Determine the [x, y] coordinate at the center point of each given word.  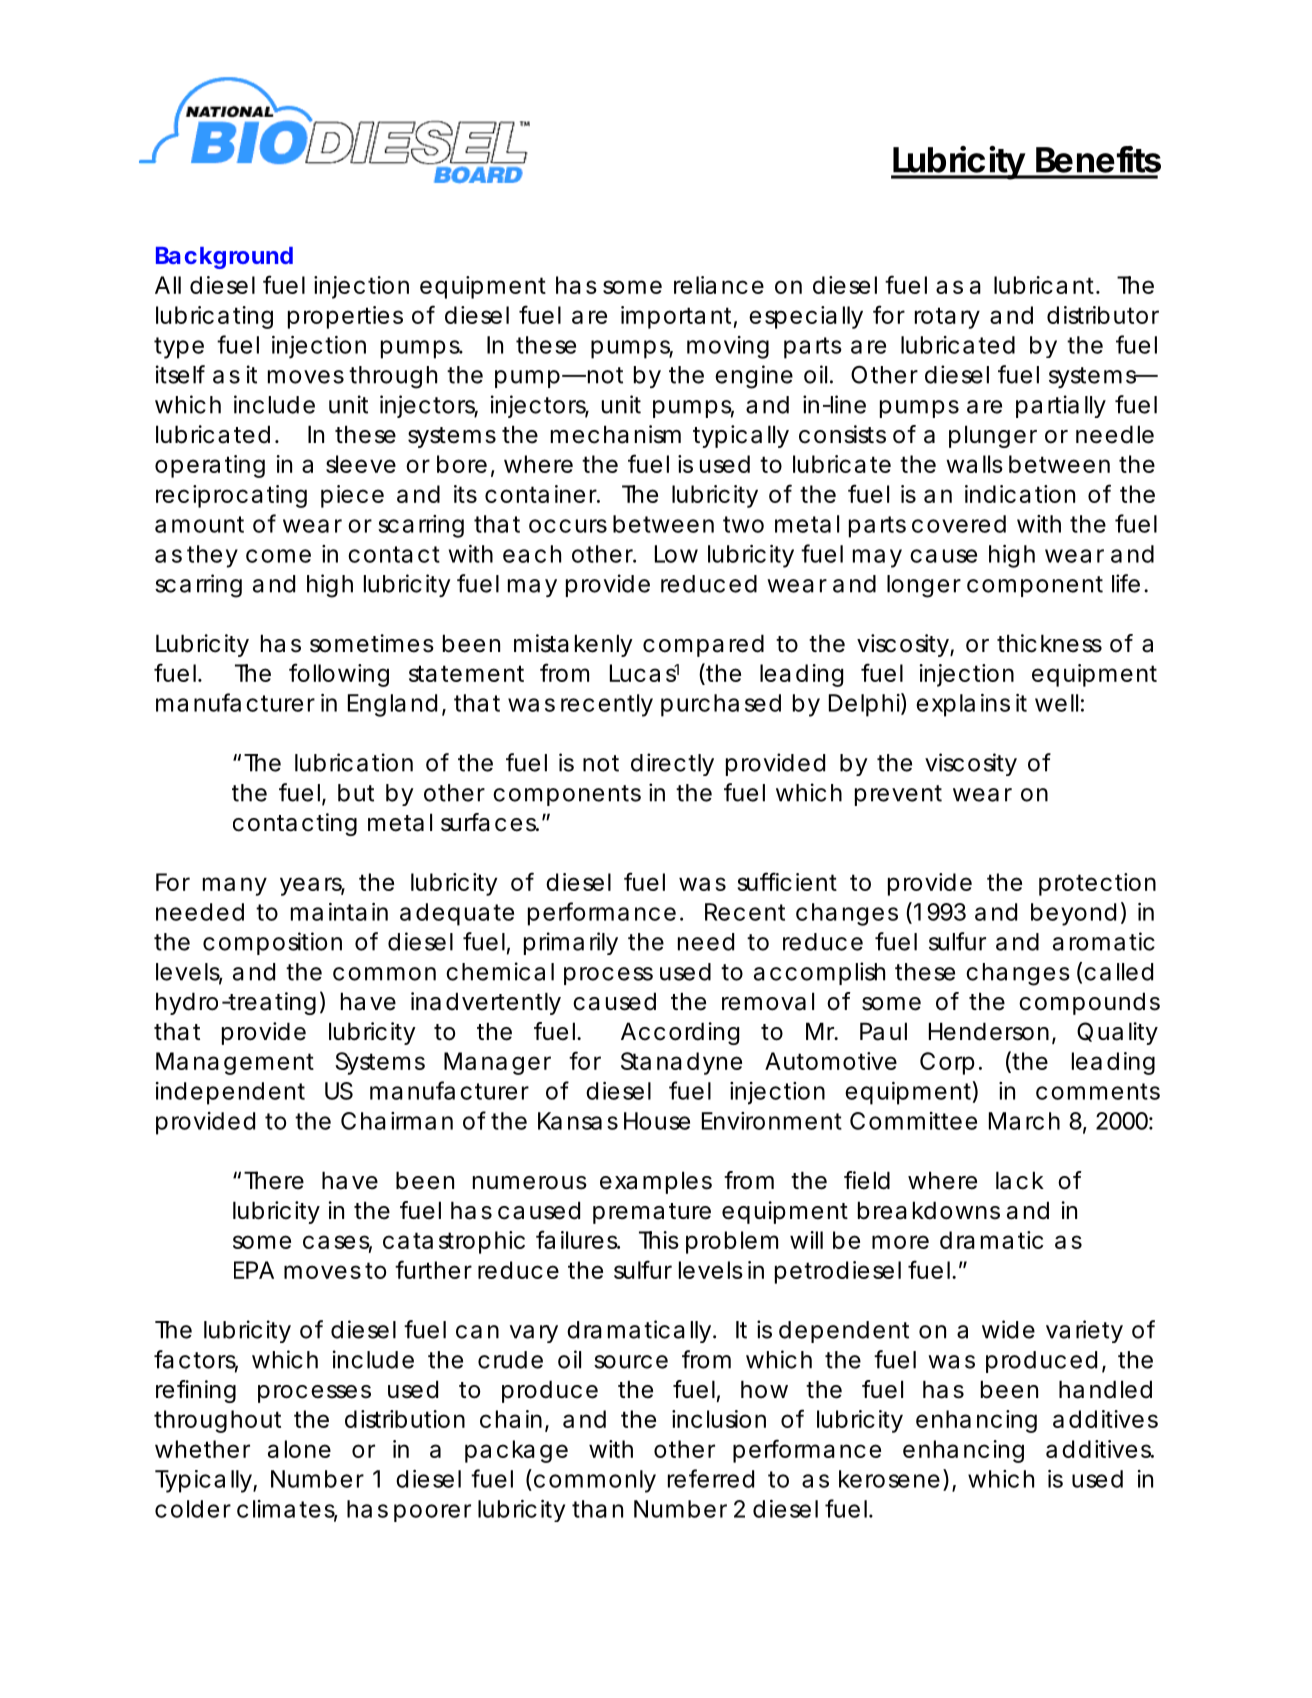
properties [345, 317]
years [312, 886]
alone [299, 1449]
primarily [571, 943]
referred [711, 1478]
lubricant [1046, 285]
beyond [1073, 914]
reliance [719, 285]
